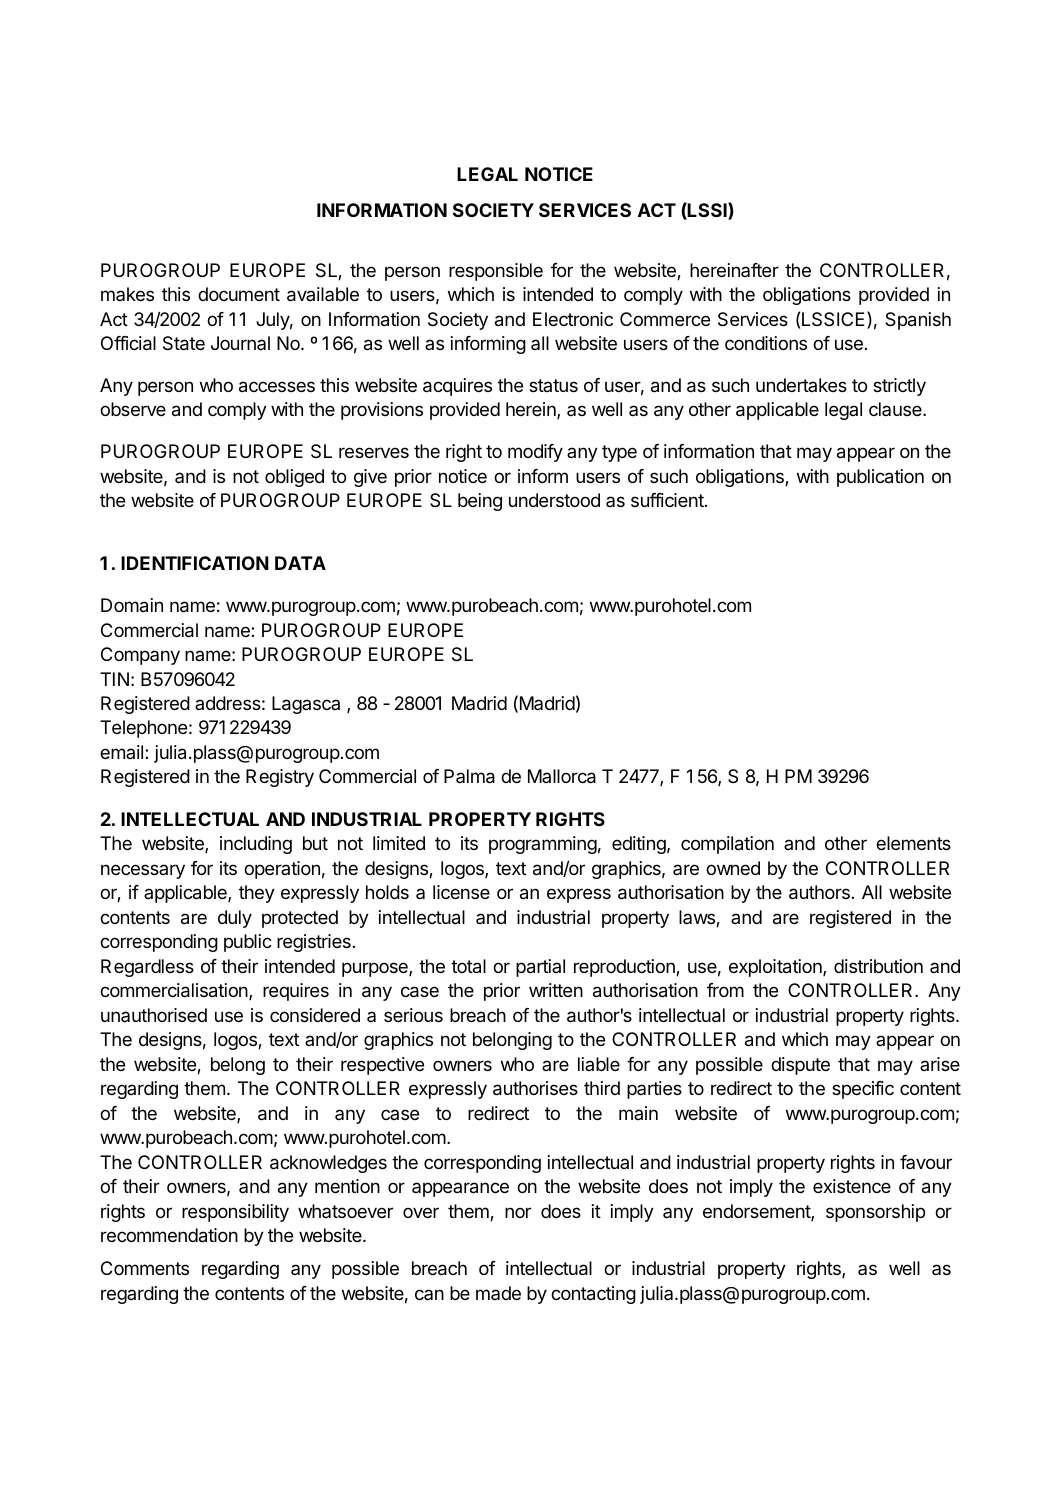  I want to click on IDENTIFICATION, so click(195, 563).
